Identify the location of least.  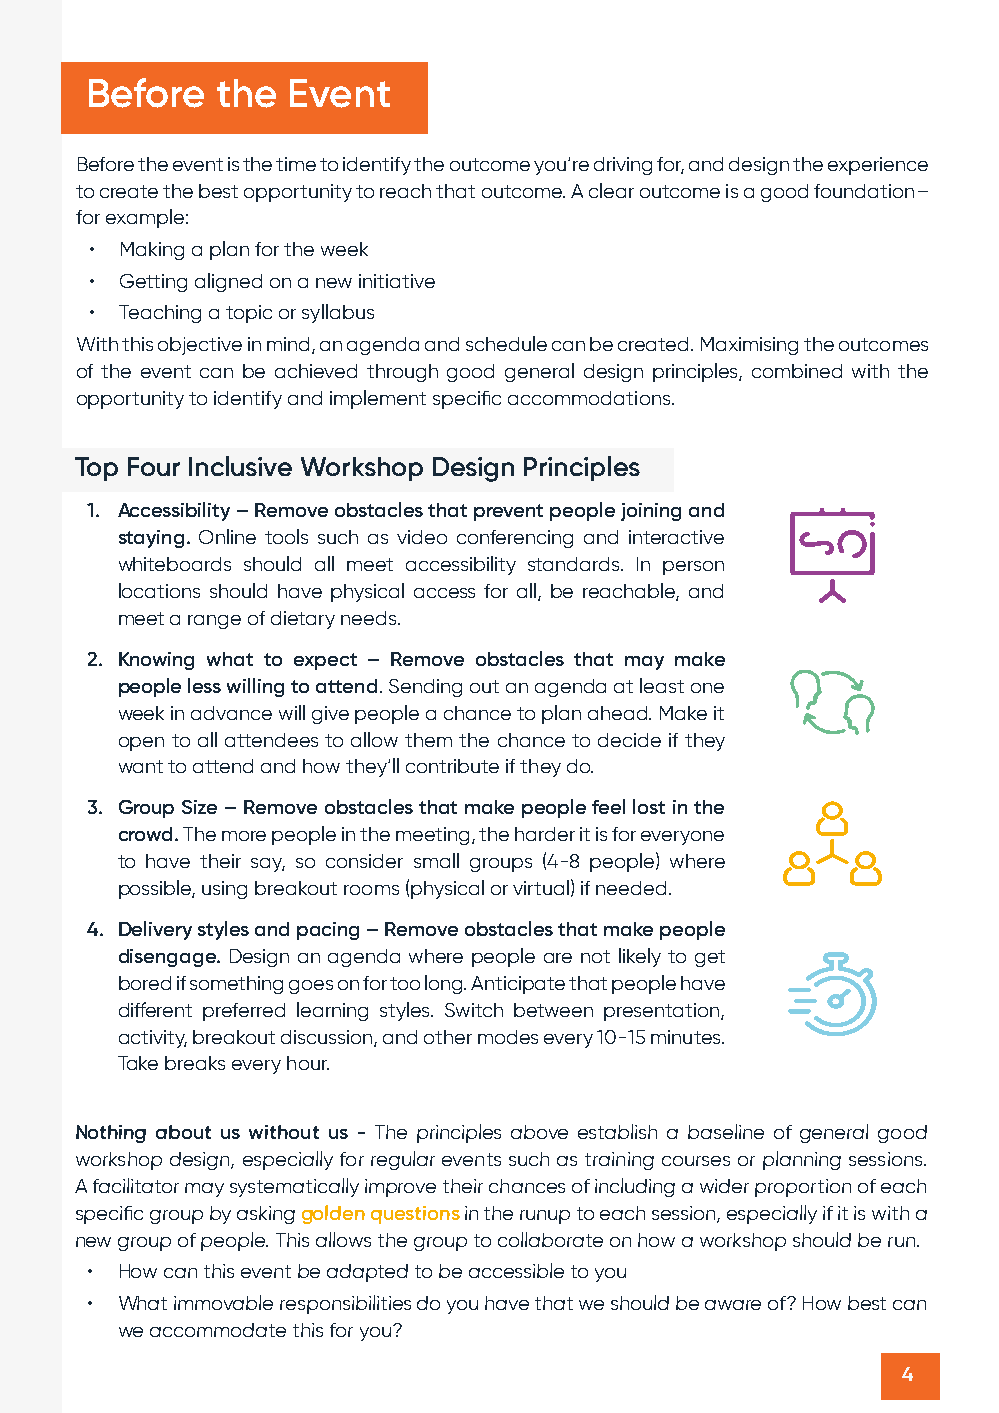
(662, 685).
